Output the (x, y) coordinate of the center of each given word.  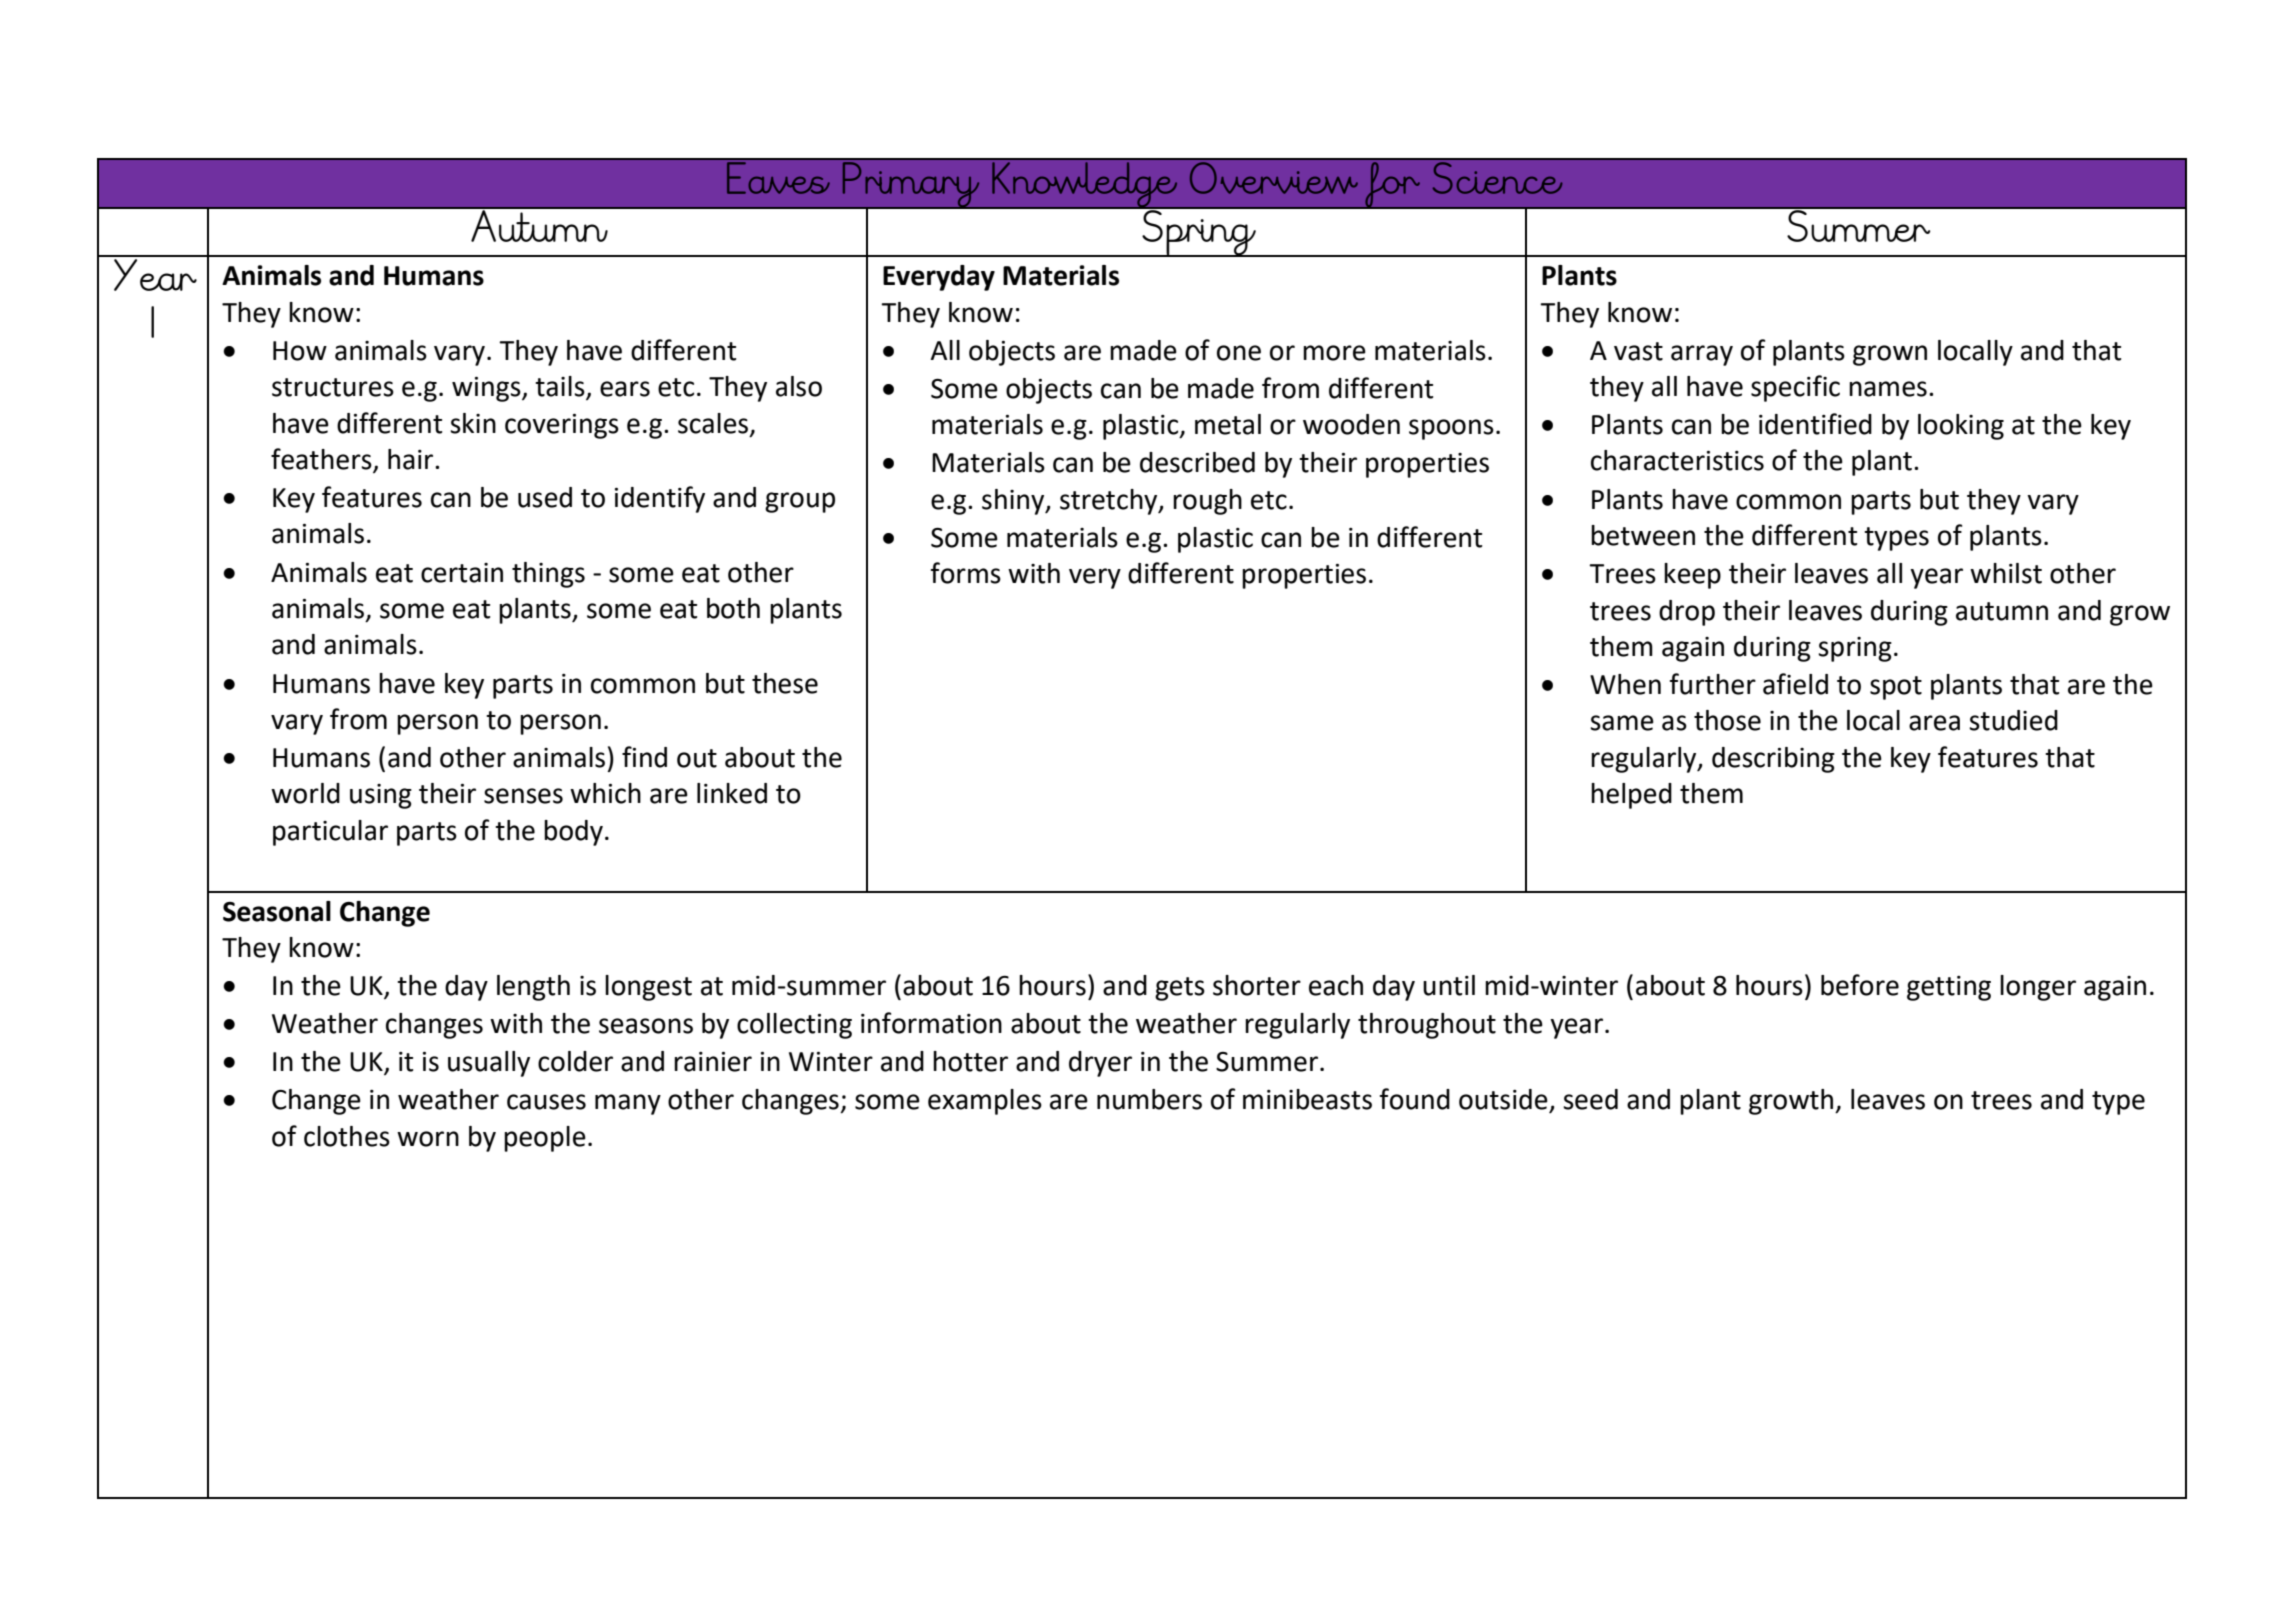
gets (1180, 989)
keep (1692, 576)
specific (1795, 388)
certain (462, 573)
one (1239, 353)
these (785, 683)
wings (487, 389)
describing (1773, 760)
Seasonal (277, 911)
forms (966, 573)
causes (546, 1102)
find (644, 757)
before (1860, 985)
